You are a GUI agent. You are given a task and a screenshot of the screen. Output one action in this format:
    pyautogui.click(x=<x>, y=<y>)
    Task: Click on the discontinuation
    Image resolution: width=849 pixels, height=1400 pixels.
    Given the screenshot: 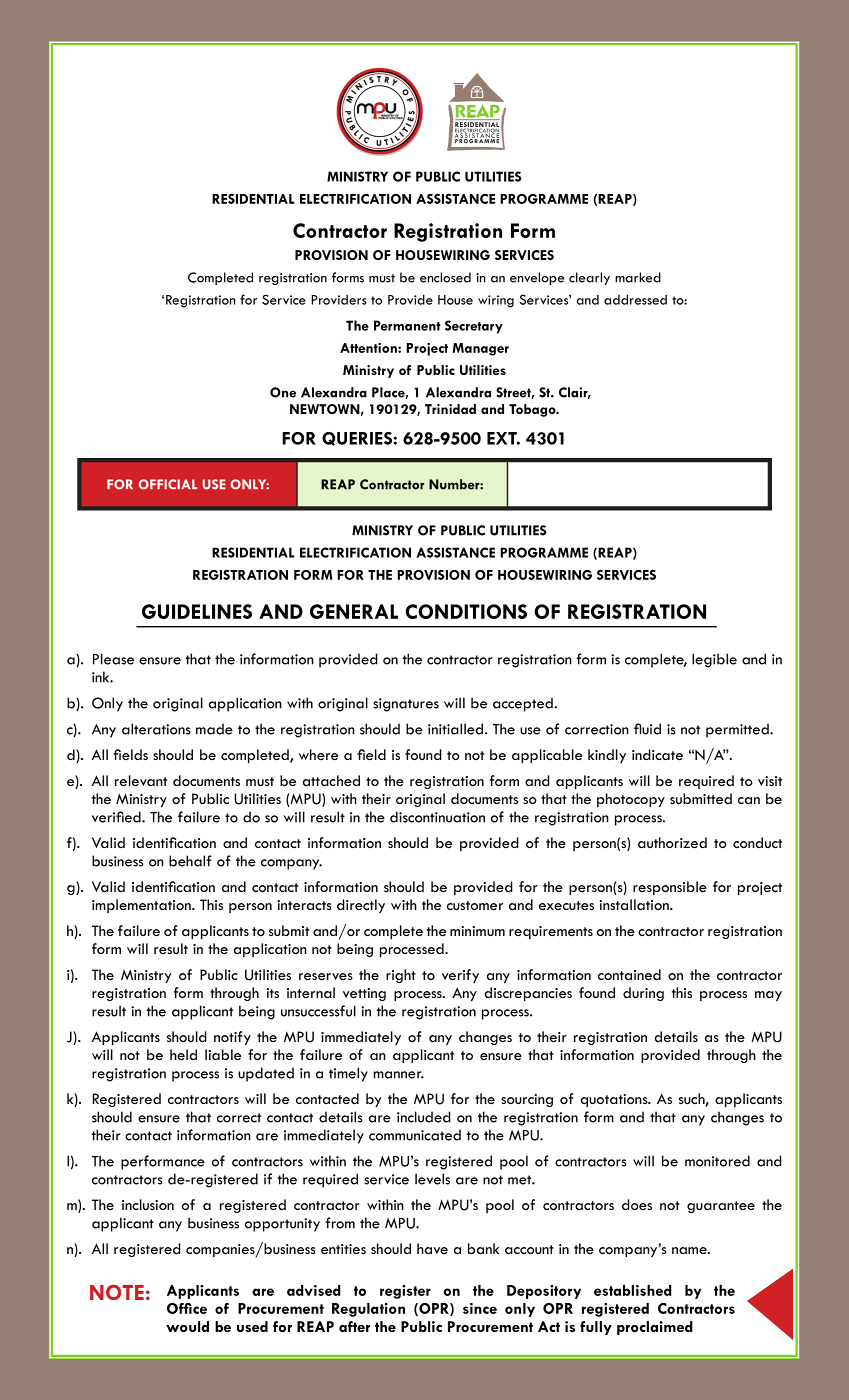 What is the action you would take?
    pyautogui.click(x=437, y=817)
